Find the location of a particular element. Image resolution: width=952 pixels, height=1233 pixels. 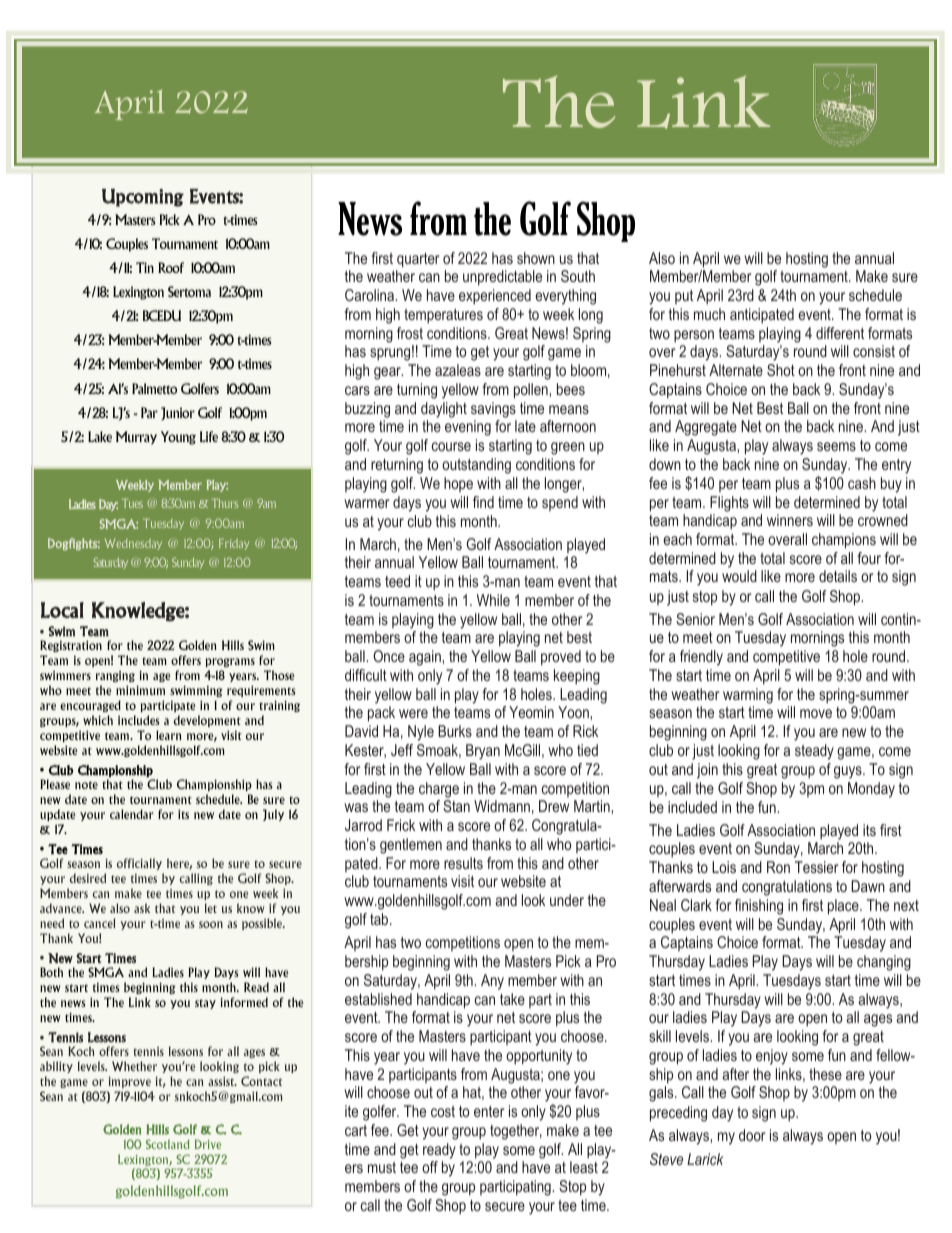

together is located at coordinates (516, 1132).
